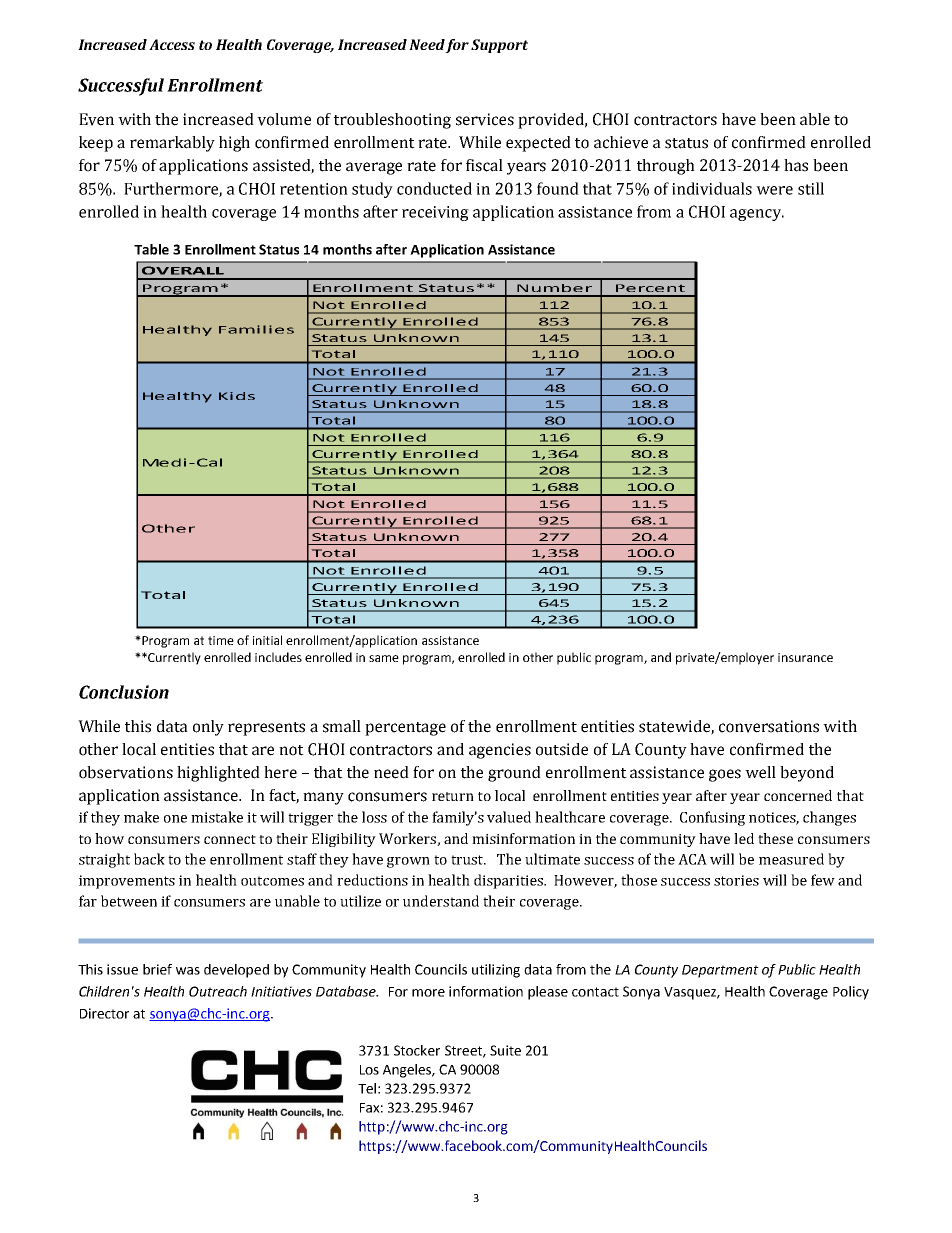 Image resolution: width=952 pixels, height=1233 pixels. I want to click on time, so click(221, 640).
